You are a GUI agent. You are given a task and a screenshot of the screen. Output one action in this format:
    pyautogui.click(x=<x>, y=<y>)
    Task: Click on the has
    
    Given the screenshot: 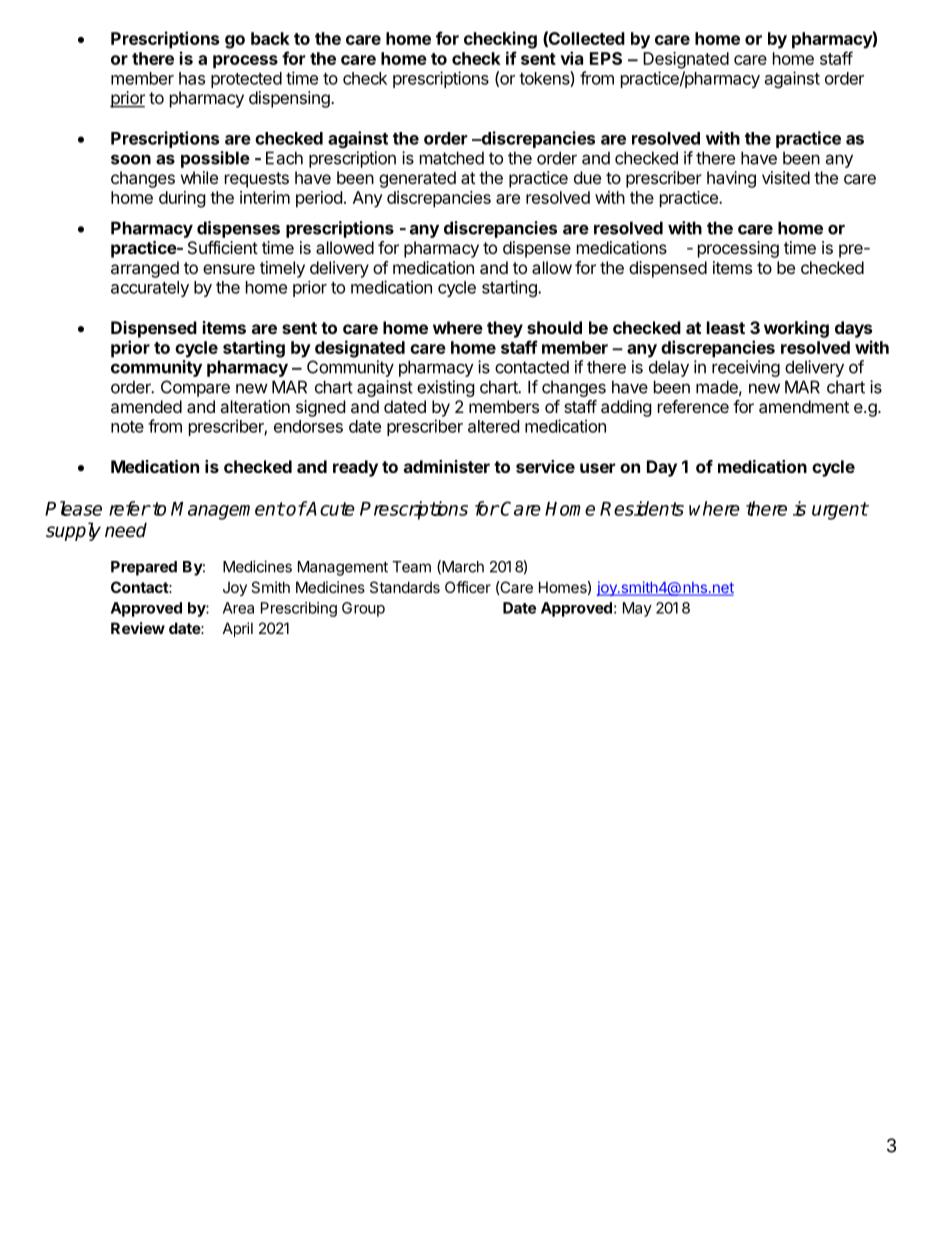 What is the action you would take?
    pyautogui.click(x=192, y=78)
